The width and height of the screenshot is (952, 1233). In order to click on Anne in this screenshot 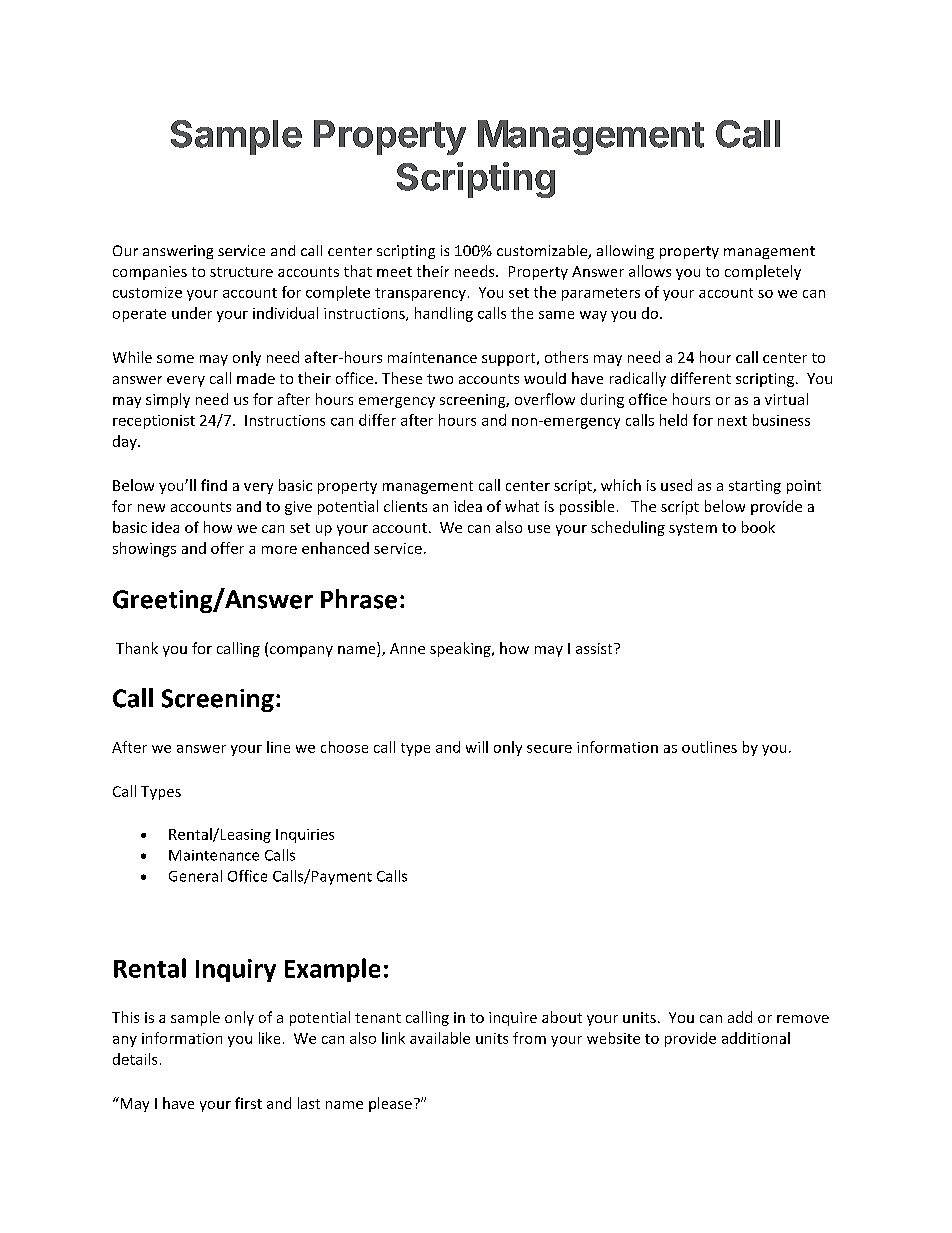, I will do `click(407, 648)`.
